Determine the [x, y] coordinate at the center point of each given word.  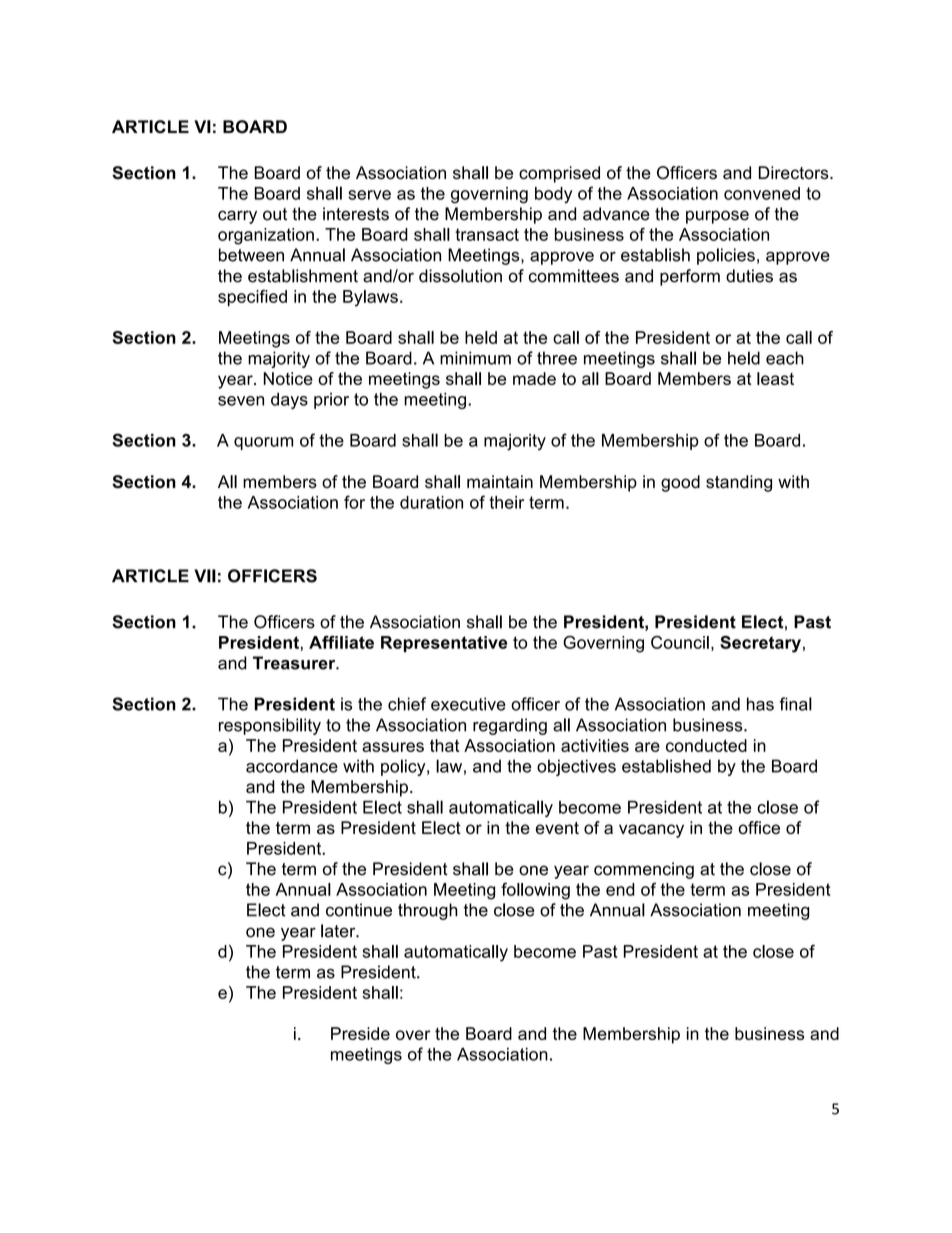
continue [359, 910]
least [775, 378]
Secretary [760, 644]
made [534, 378]
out [275, 214]
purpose [717, 217]
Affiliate [341, 642]
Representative [444, 644]
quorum [263, 443]
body [553, 195]
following [535, 891]
